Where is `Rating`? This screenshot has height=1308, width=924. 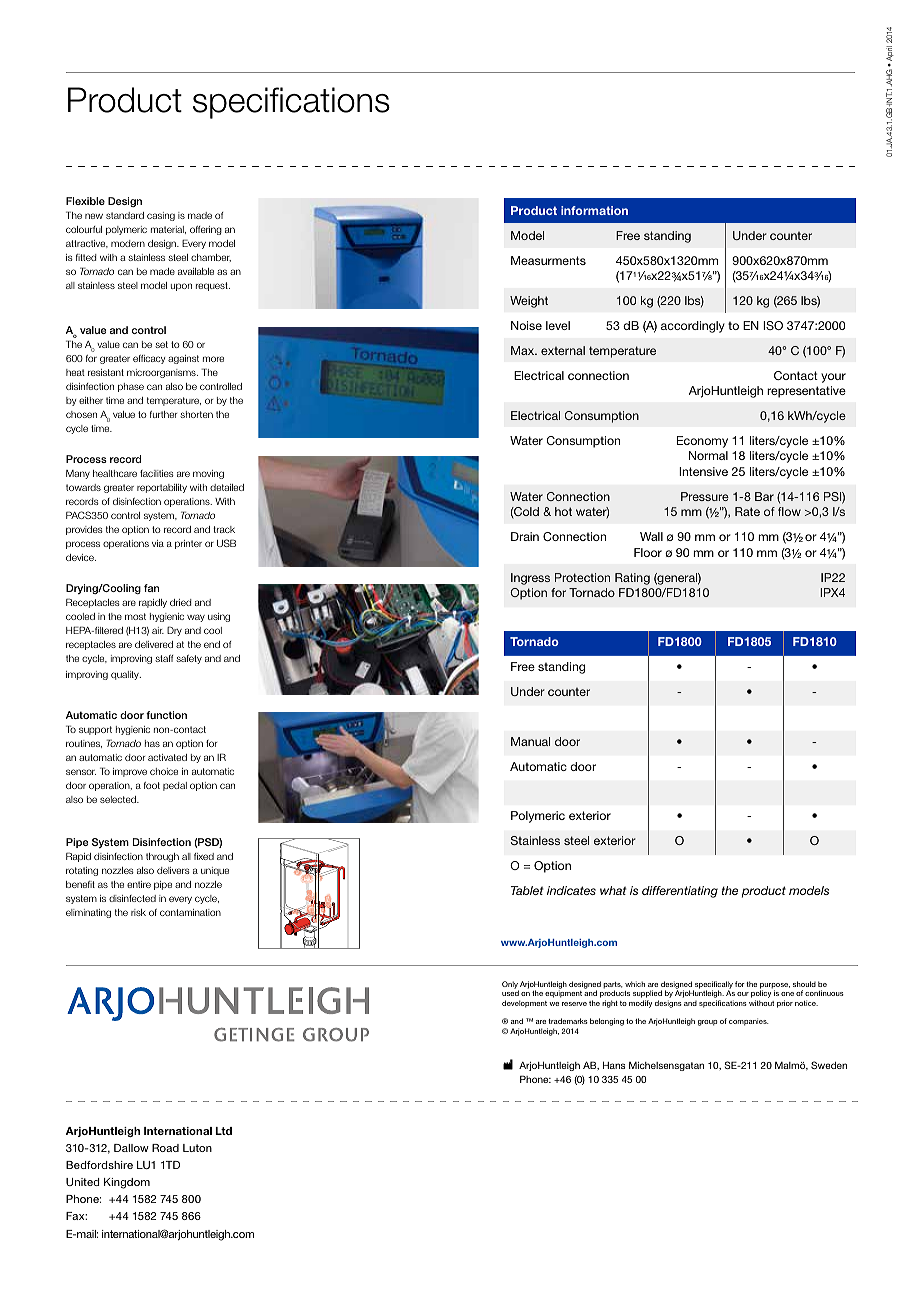
Rating is located at coordinates (632, 579).
